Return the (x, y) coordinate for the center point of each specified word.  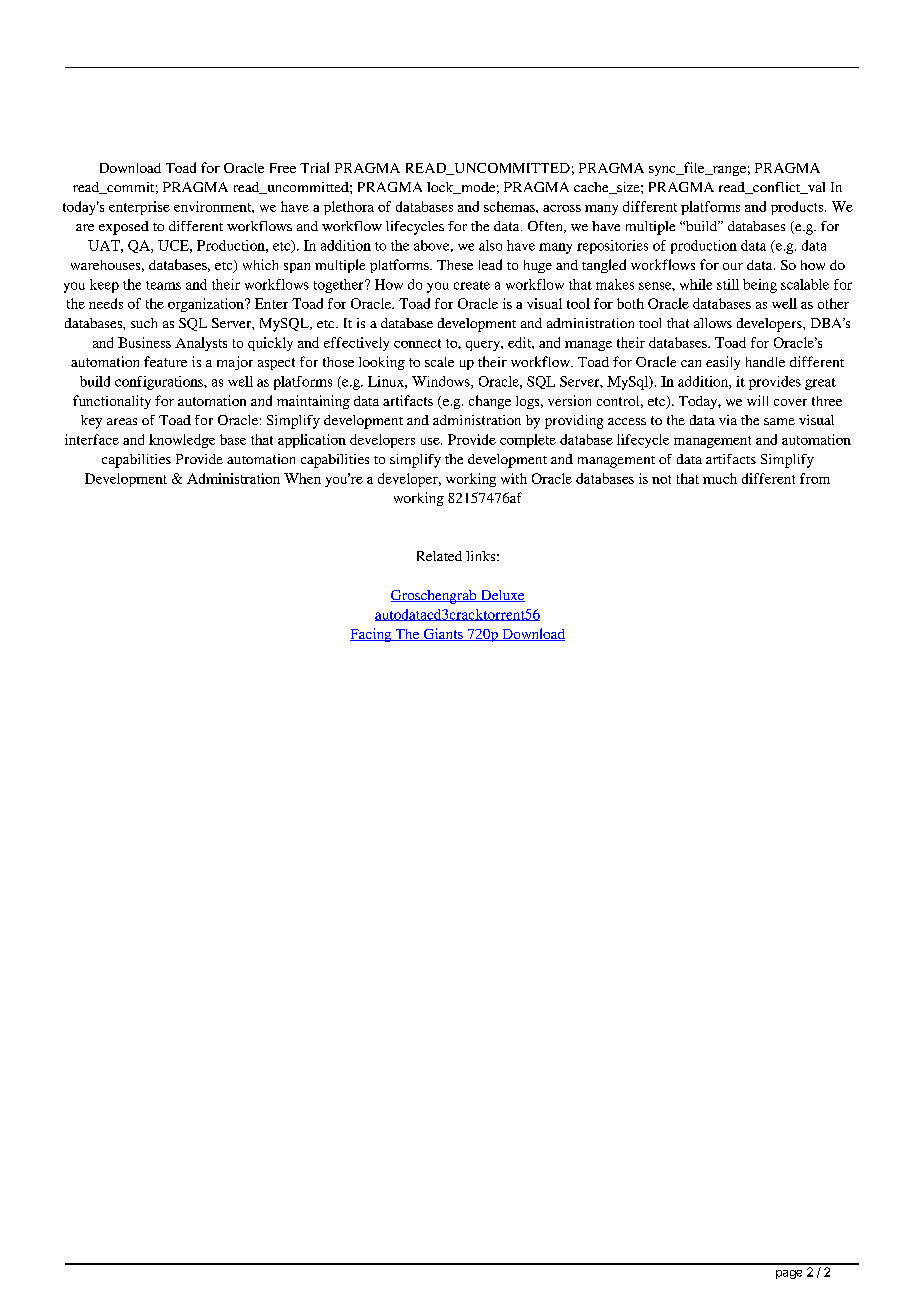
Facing (372, 635)
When (302, 478)
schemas (510, 206)
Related (439, 556)
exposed (124, 228)
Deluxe (501, 596)
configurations (160, 383)
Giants (443, 634)
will (757, 400)
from (815, 478)
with (514, 478)
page (789, 1274)
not (661, 479)
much (720, 478)
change (490, 402)
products (798, 208)
